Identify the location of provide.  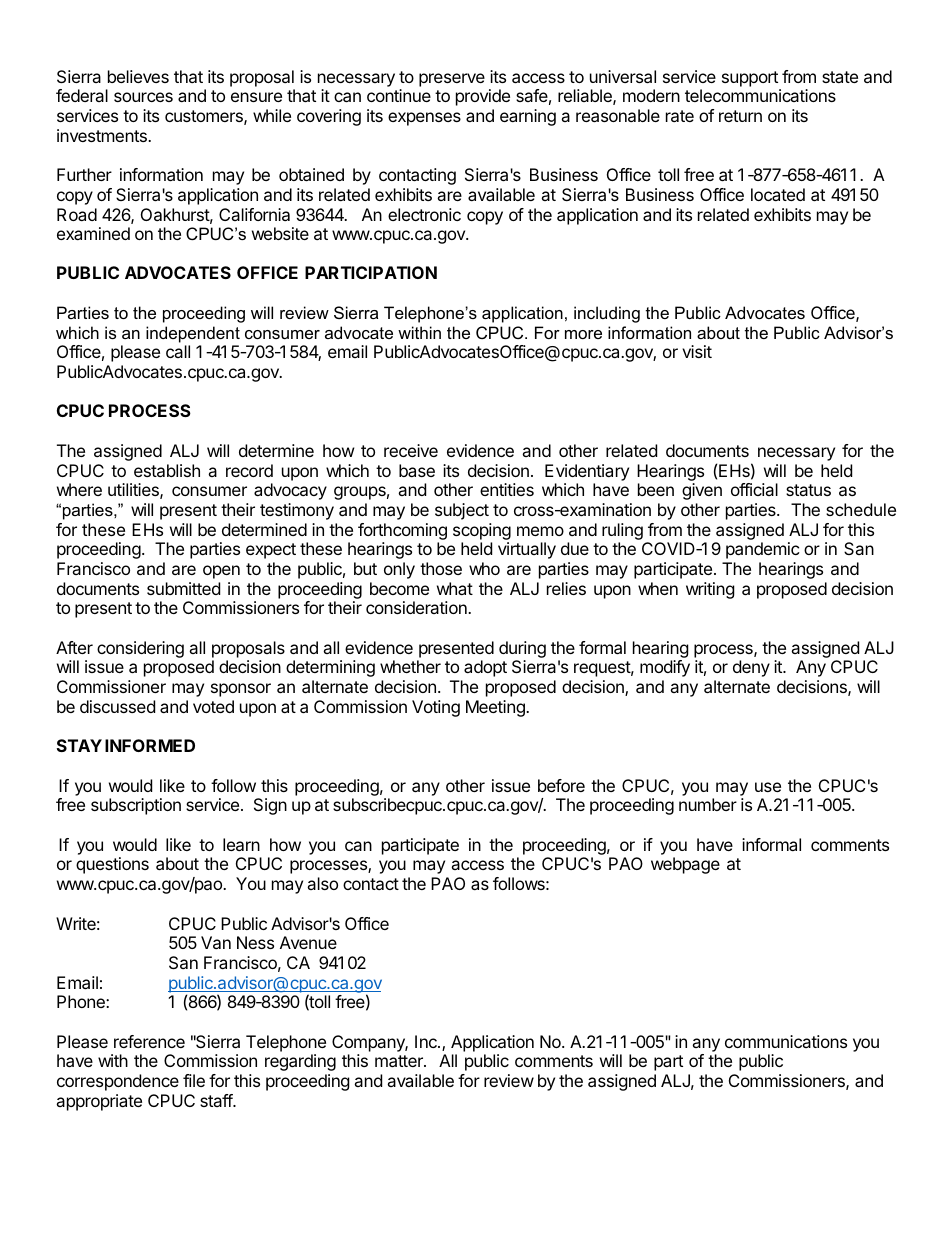
(483, 97).
